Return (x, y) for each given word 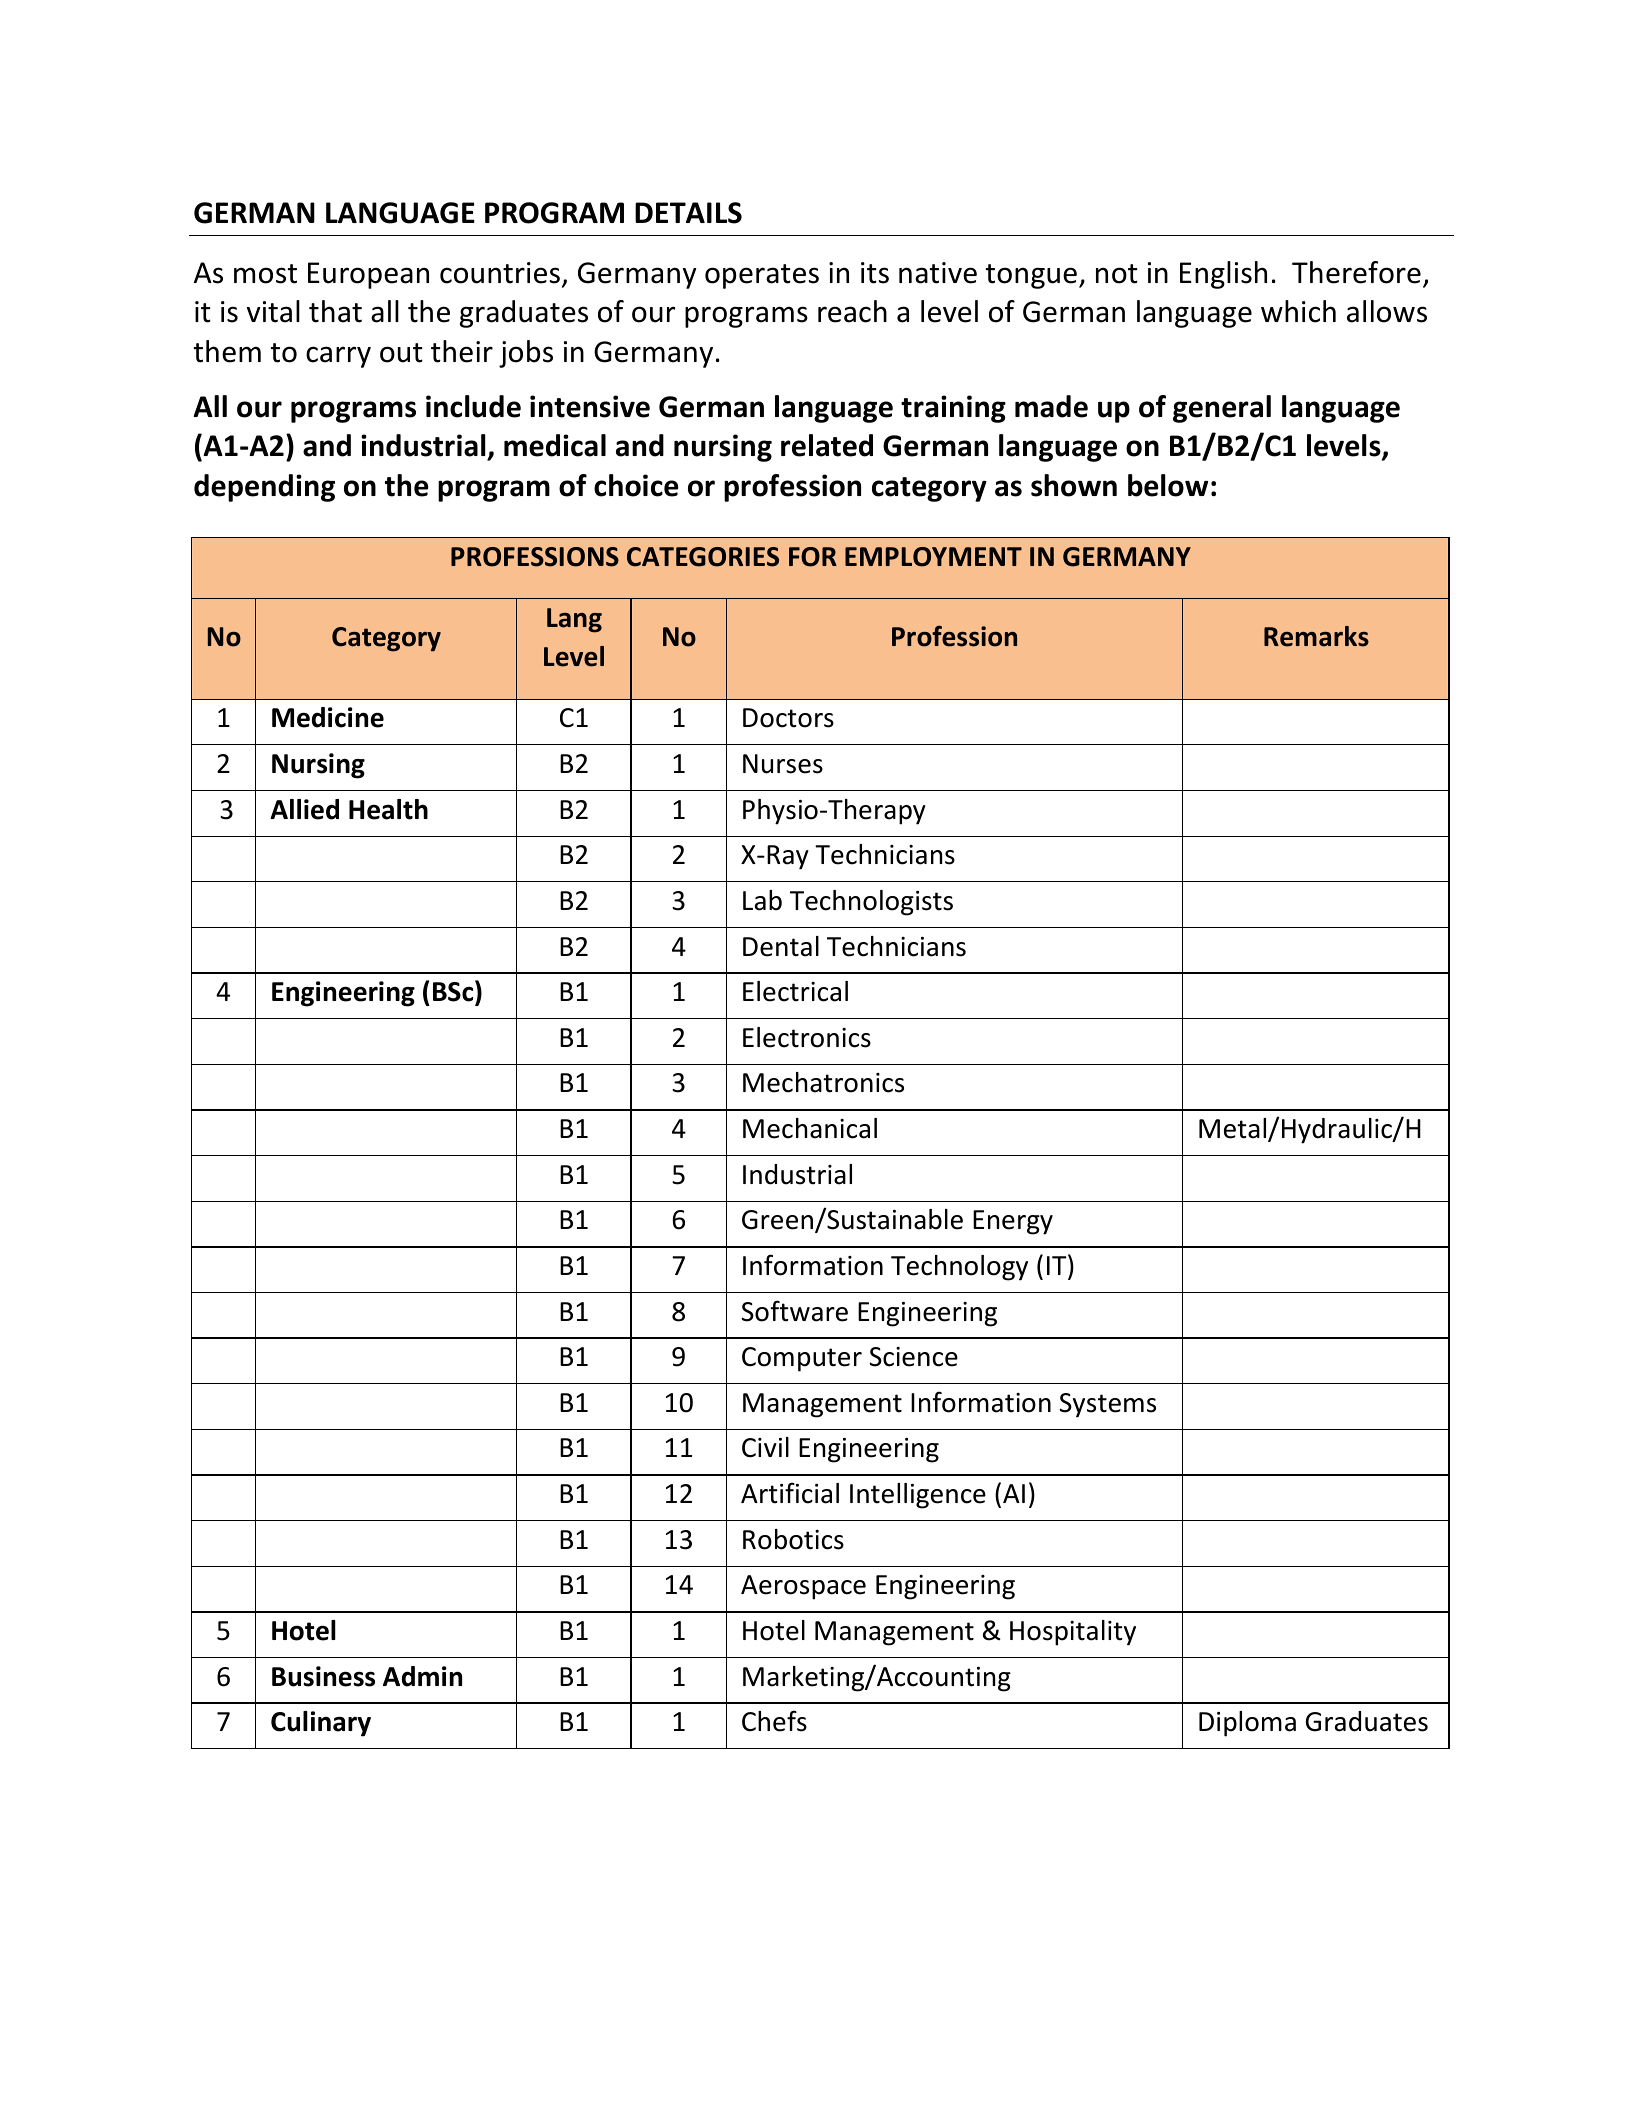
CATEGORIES (703, 557)
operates (762, 276)
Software (794, 1311)
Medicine (328, 717)
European (368, 275)
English (1223, 275)
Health (388, 809)
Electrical (795, 991)
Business (323, 1676)
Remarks (1316, 636)
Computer (802, 1359)
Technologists (871, 903)
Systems (1107, 1405)
